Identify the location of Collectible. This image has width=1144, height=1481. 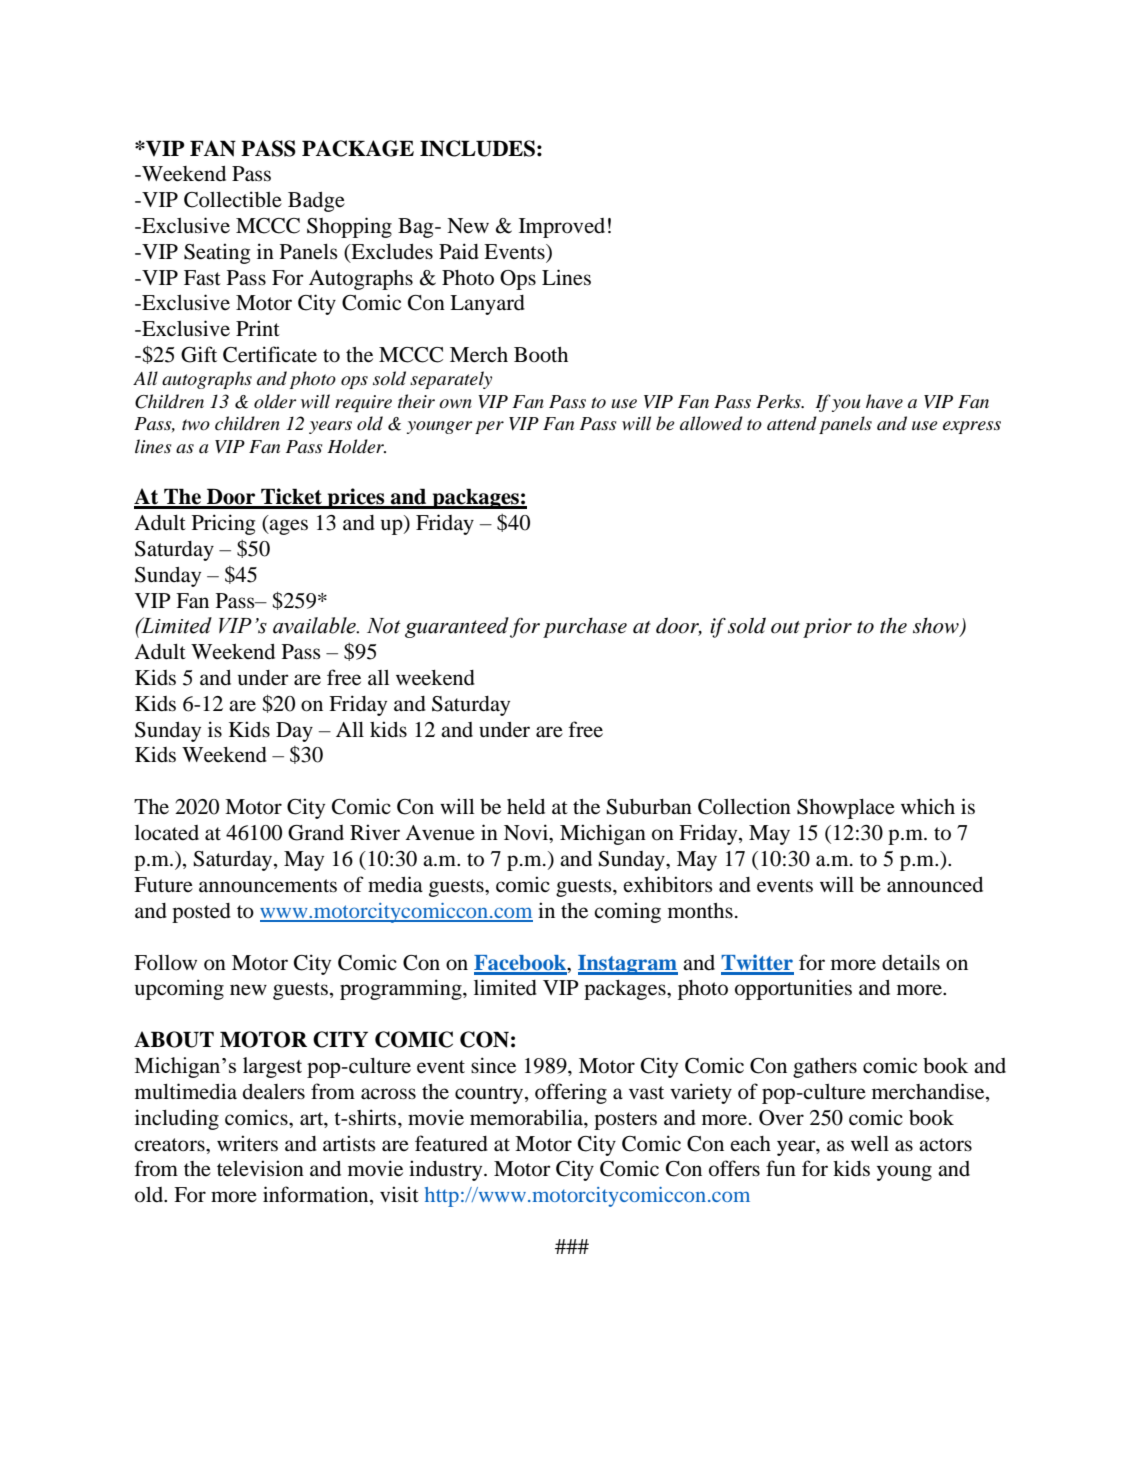
(233, 199).
